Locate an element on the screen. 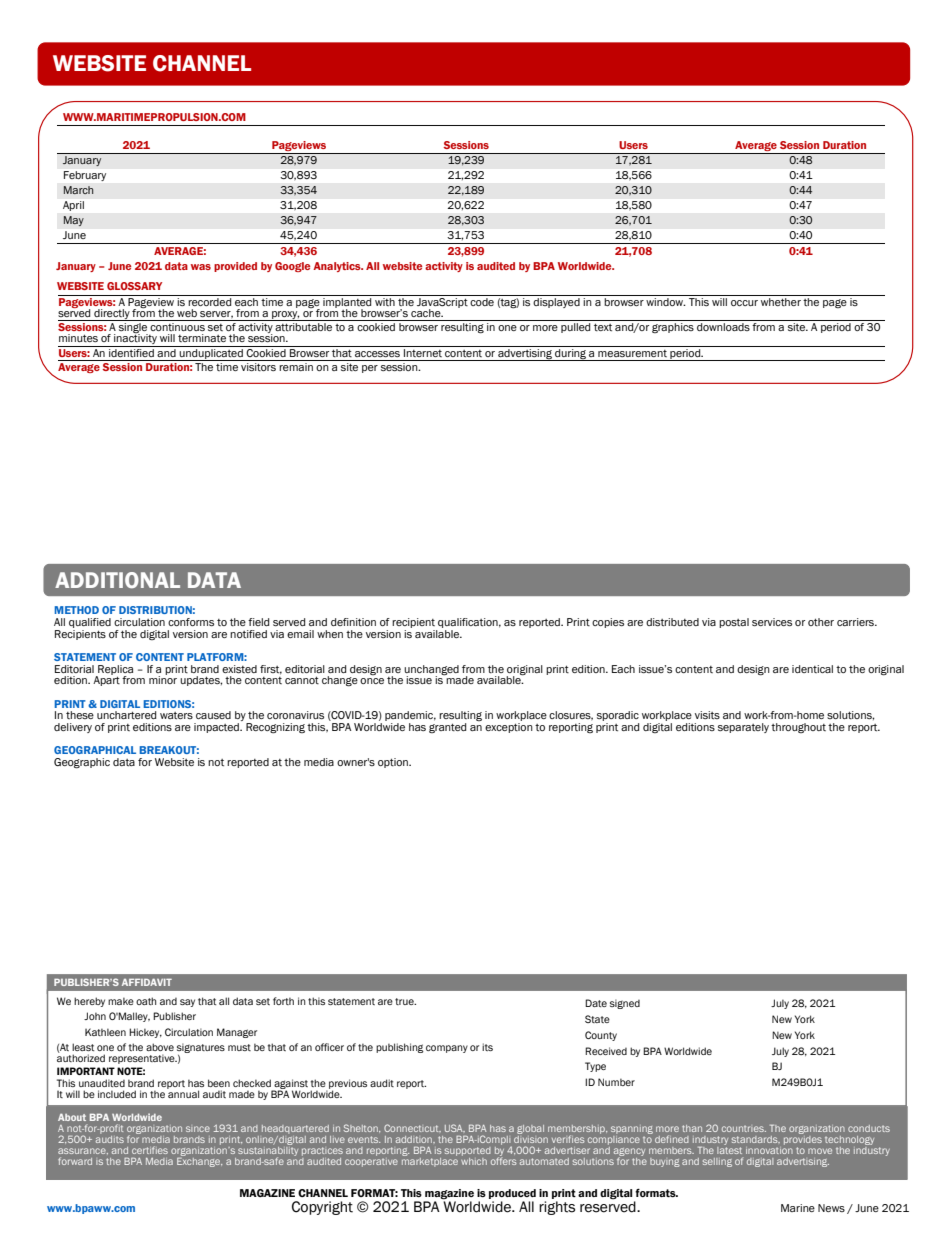  identical is located at coordinates (812, 669).
